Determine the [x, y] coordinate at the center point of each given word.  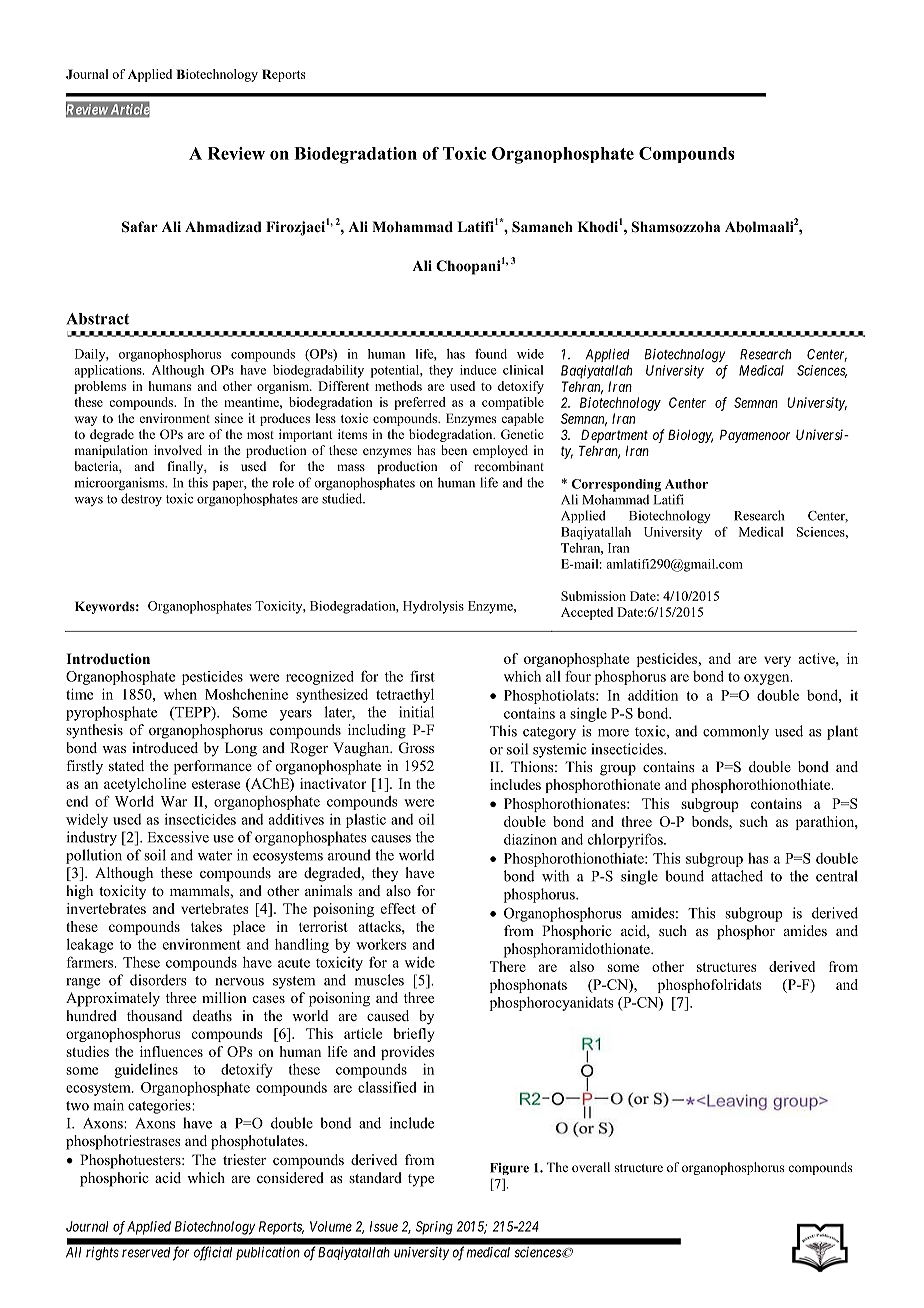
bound [684, 876]
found [491, 354]
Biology [690, 436]
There [508, 966]
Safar [140, 227]
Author [686, 484]
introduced [165, 747]
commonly [736, 732]
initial [416, 712]
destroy [141, 500]
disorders [158, 980]
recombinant [509, 466]
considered [290, 1177]
